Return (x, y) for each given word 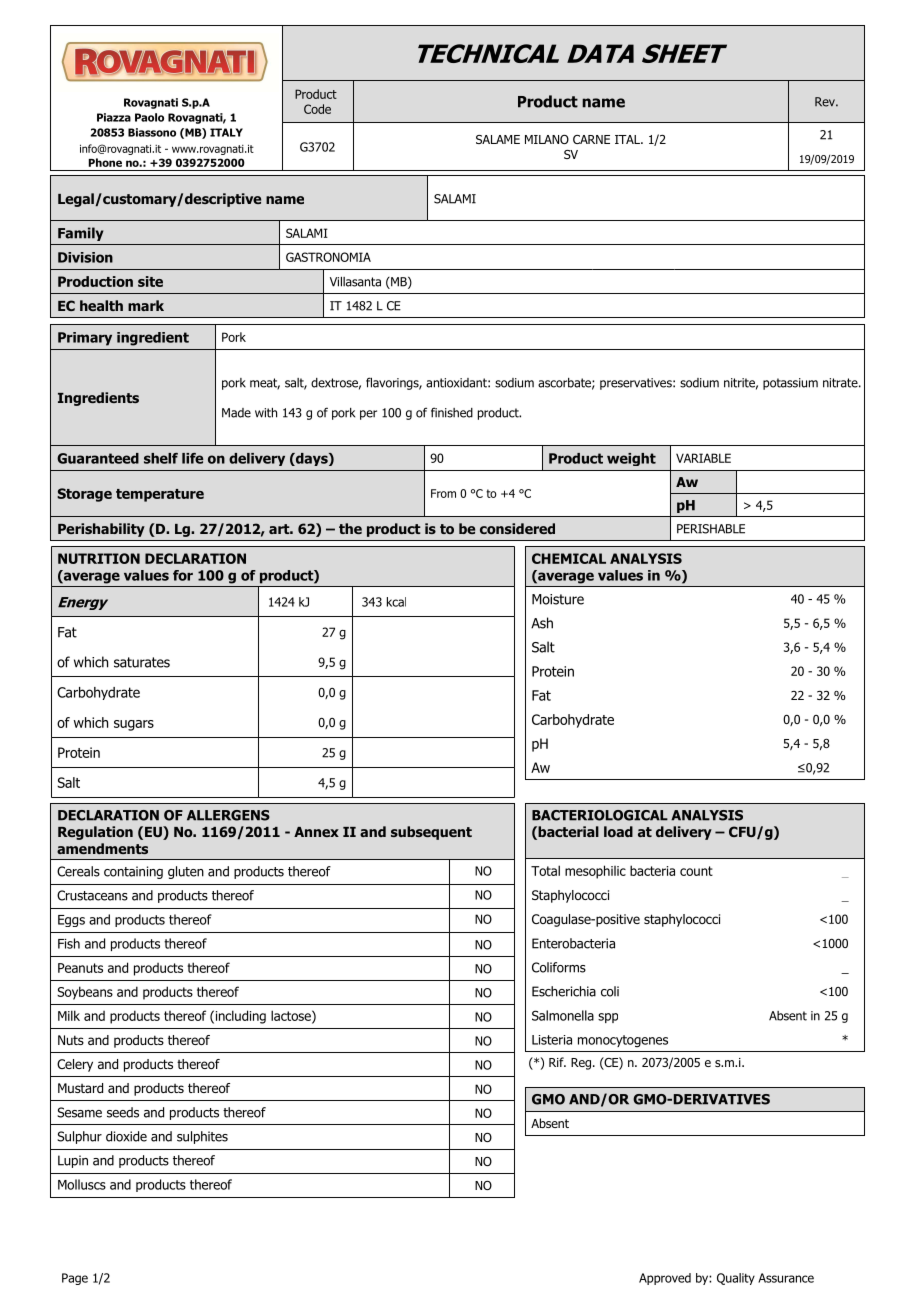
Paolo (149, 117)
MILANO (547, 139)
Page (75, 1279)
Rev (826, 102)
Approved (665, 1279)
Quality (736, 1279)
